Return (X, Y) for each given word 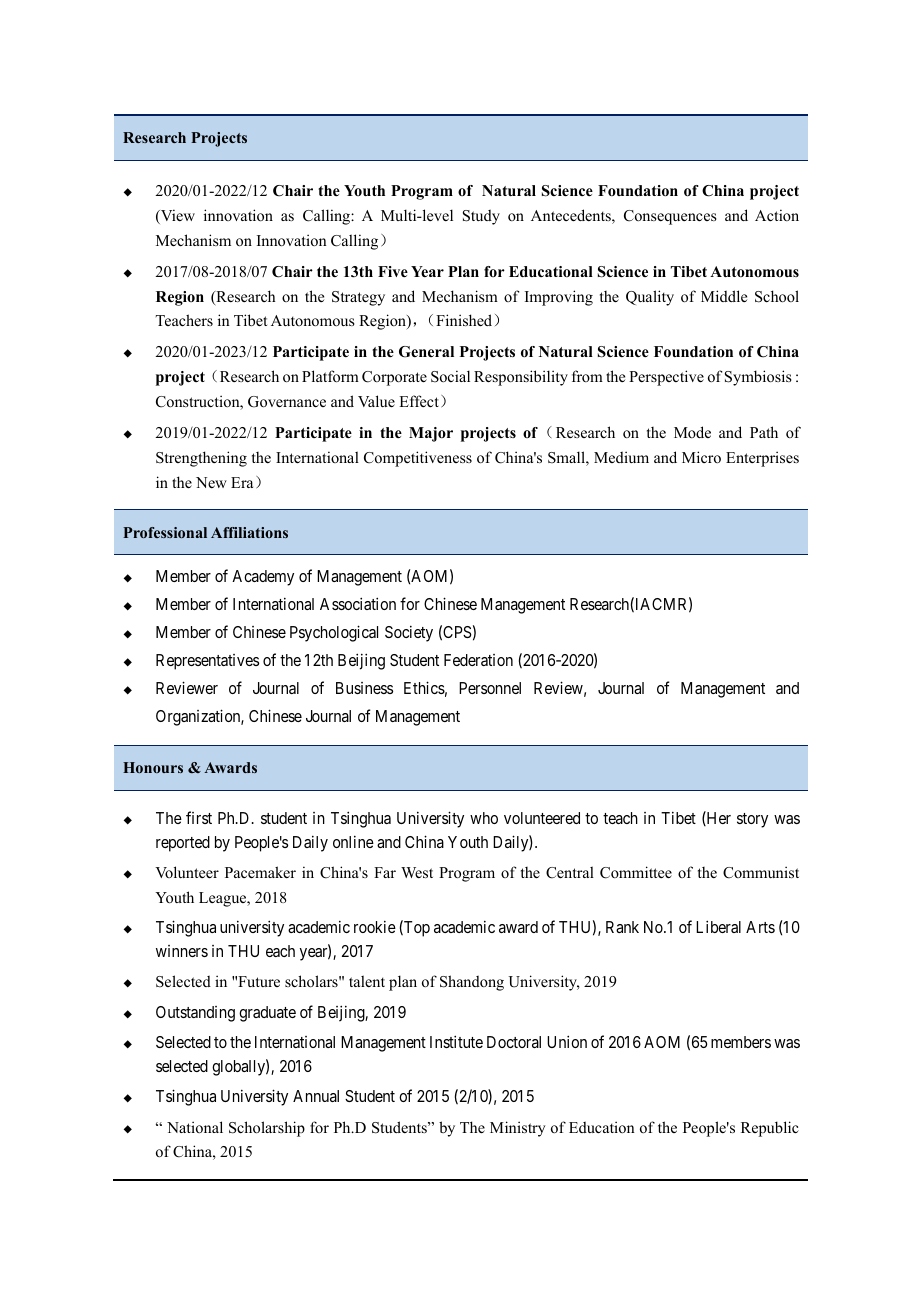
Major (431, 434)
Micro (701, 457)
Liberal (718, 926)
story (752, 820)
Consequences (670, 217)
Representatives (207, 662)
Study (481, 217)
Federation (478, 660)
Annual (316, 1096)
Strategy (358, 298)
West (417, 872)
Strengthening (201, 459)
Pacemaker (260, 872)
